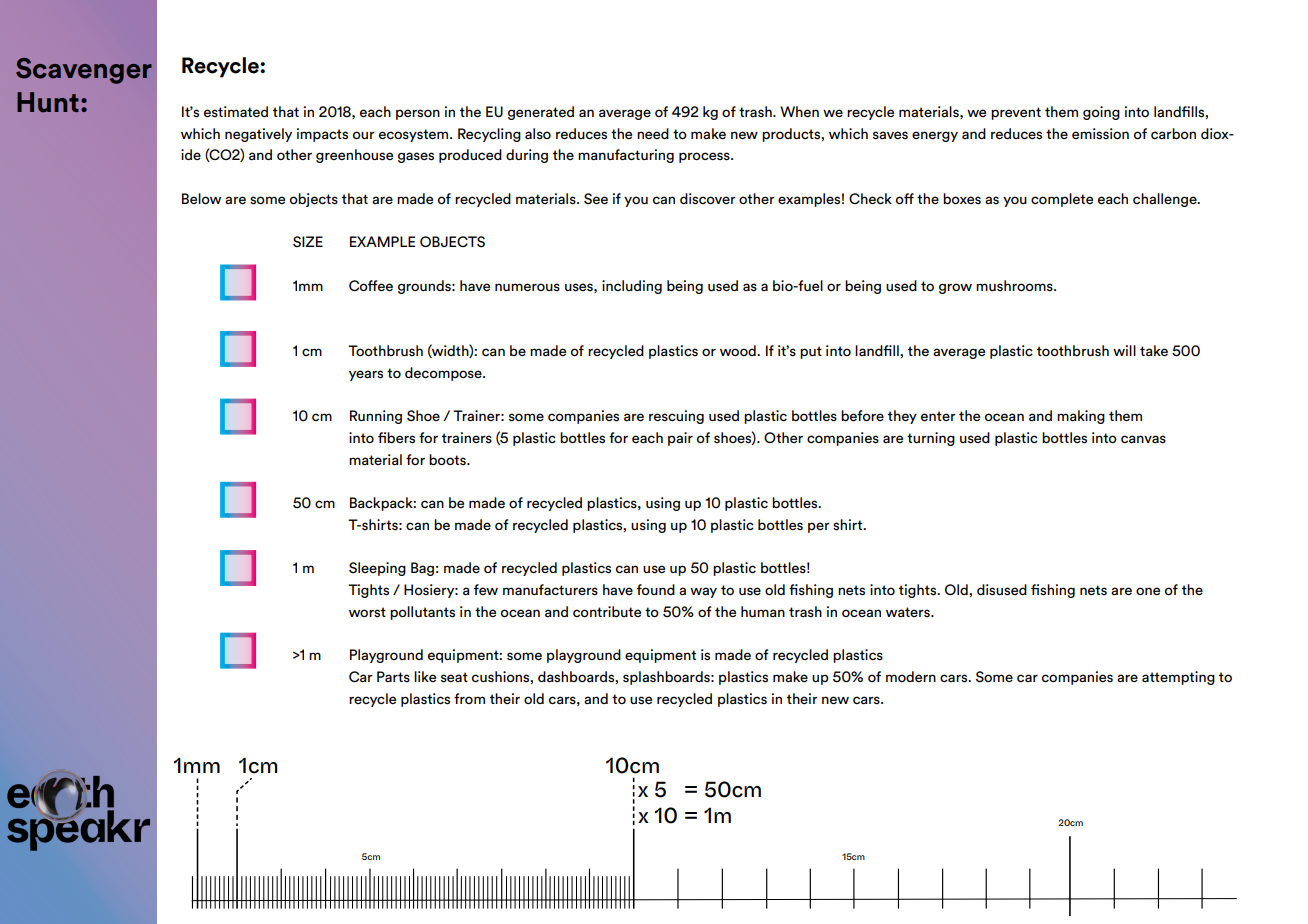 The image size is (1308, 924). Describe the element at coordinates (376, 417) in the screenshot. I see `Running` at that location.
